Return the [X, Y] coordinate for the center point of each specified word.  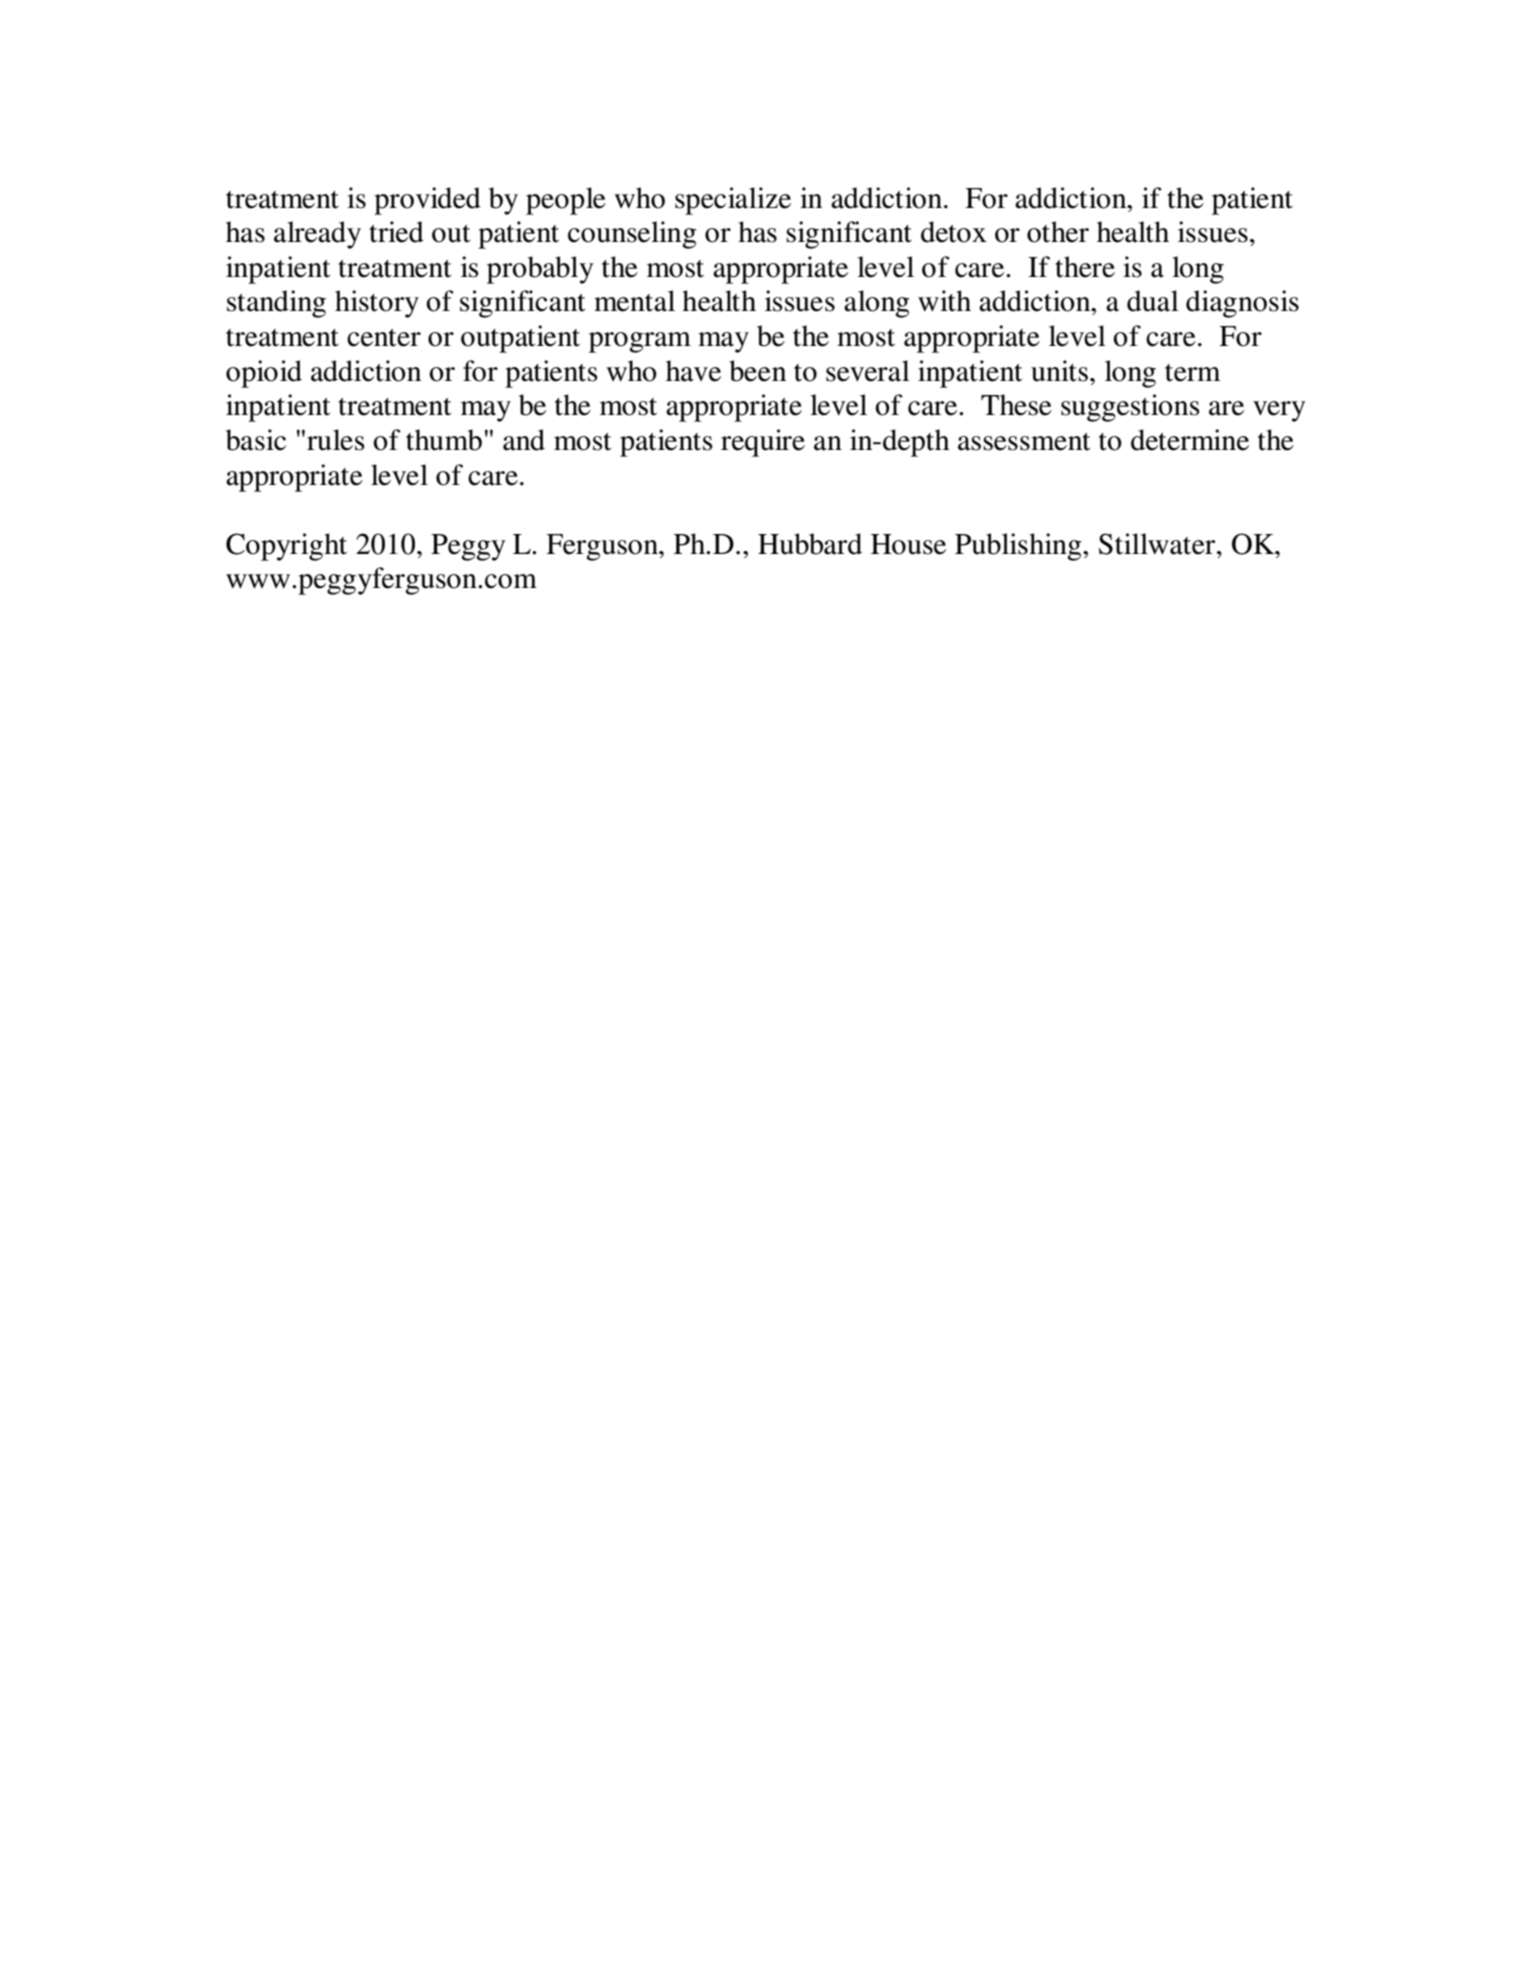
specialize [733, 201]
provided [427, 201]
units [1059, 371]
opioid [264, 374]
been [757, 371]
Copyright [286, 547]
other [1058, 232]
